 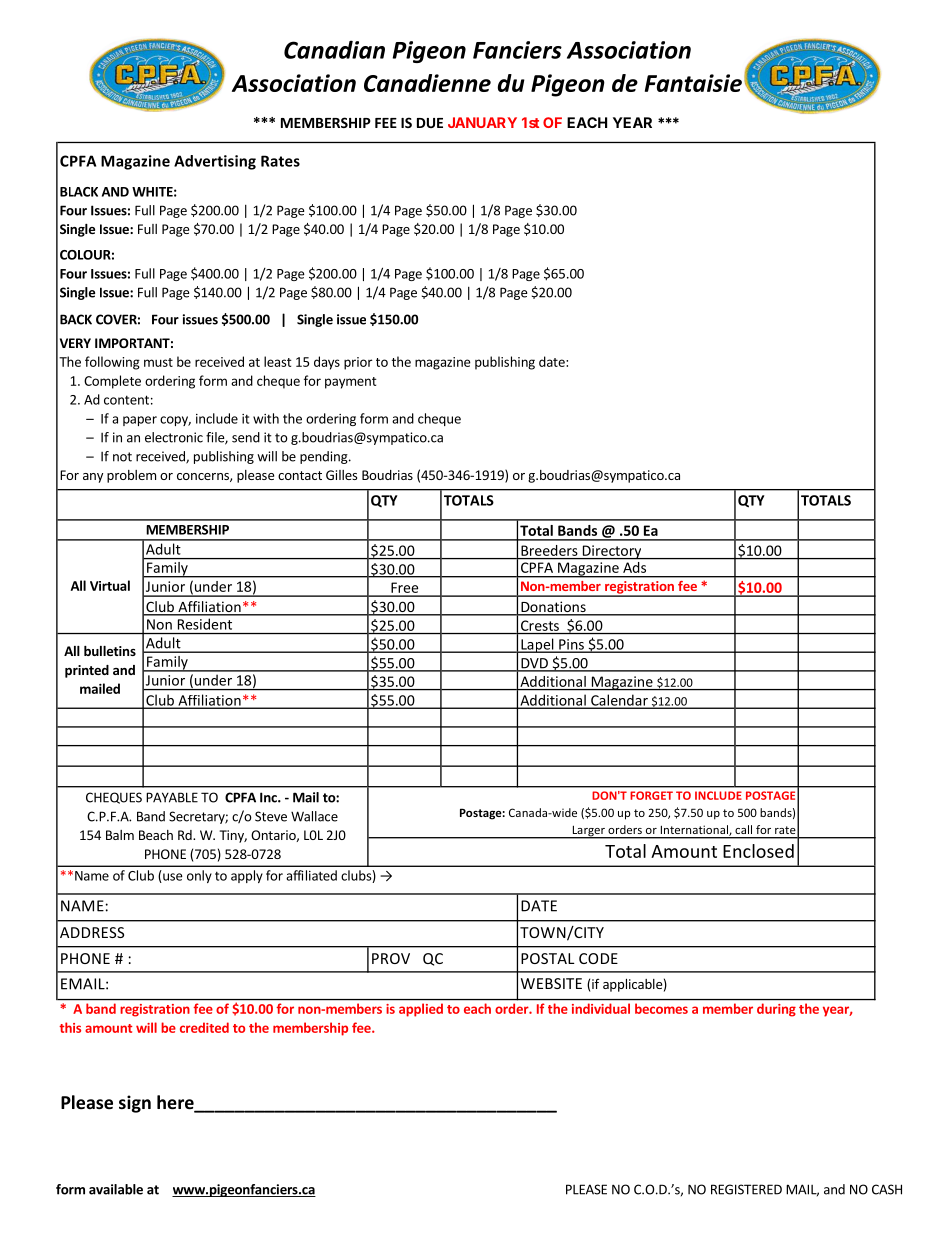 What do you see at coordinates (215, 162) in the document?
I see `Advertising` at bounding box center [215, 162].
